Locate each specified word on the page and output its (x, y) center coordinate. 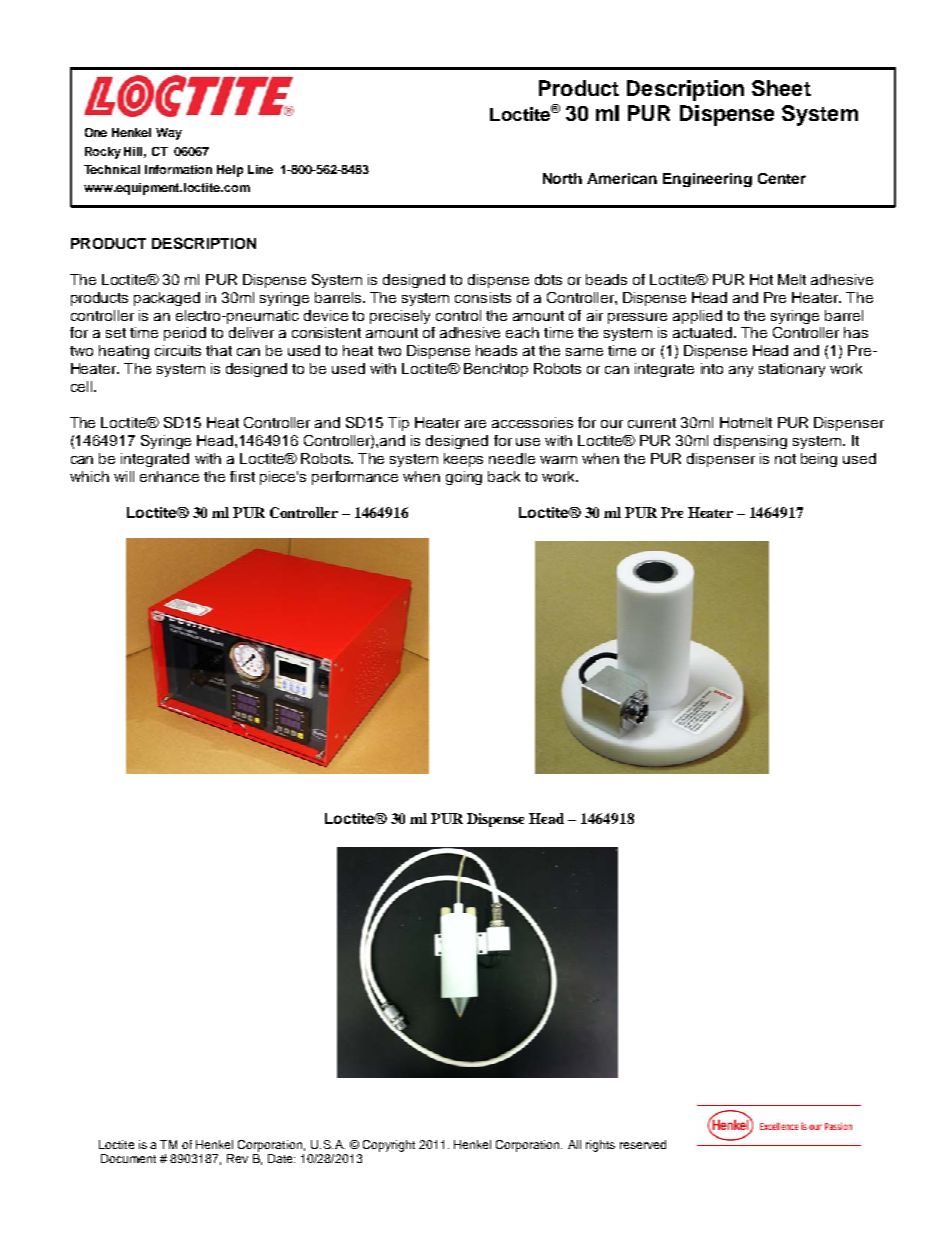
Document (128, 1158)
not (785, 459)
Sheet (781, 88)
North (562, 178)
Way (169, 134)
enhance (169, 476)
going (464, 478)
